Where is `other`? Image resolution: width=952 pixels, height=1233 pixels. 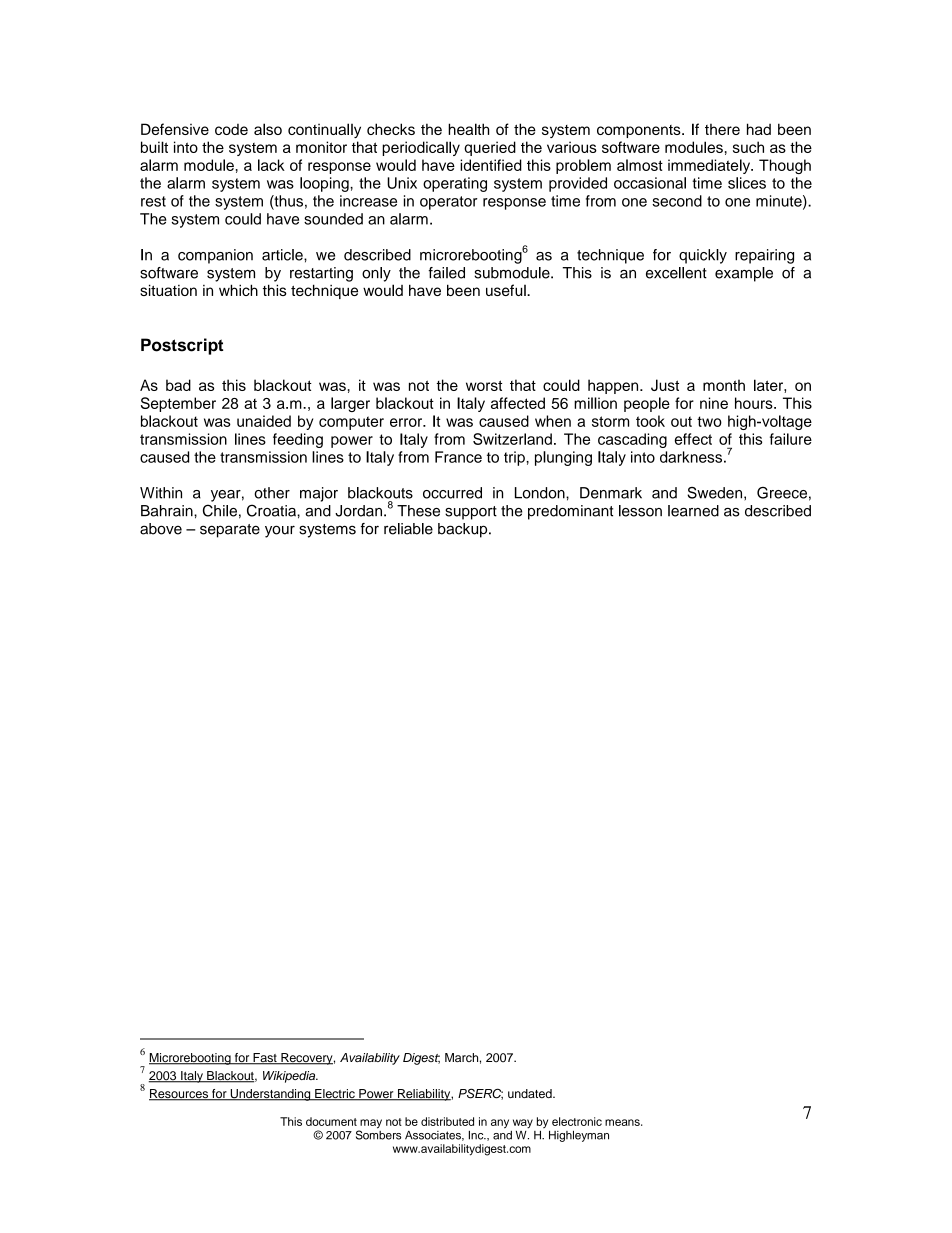
other is located at coordinates (272, 493).
